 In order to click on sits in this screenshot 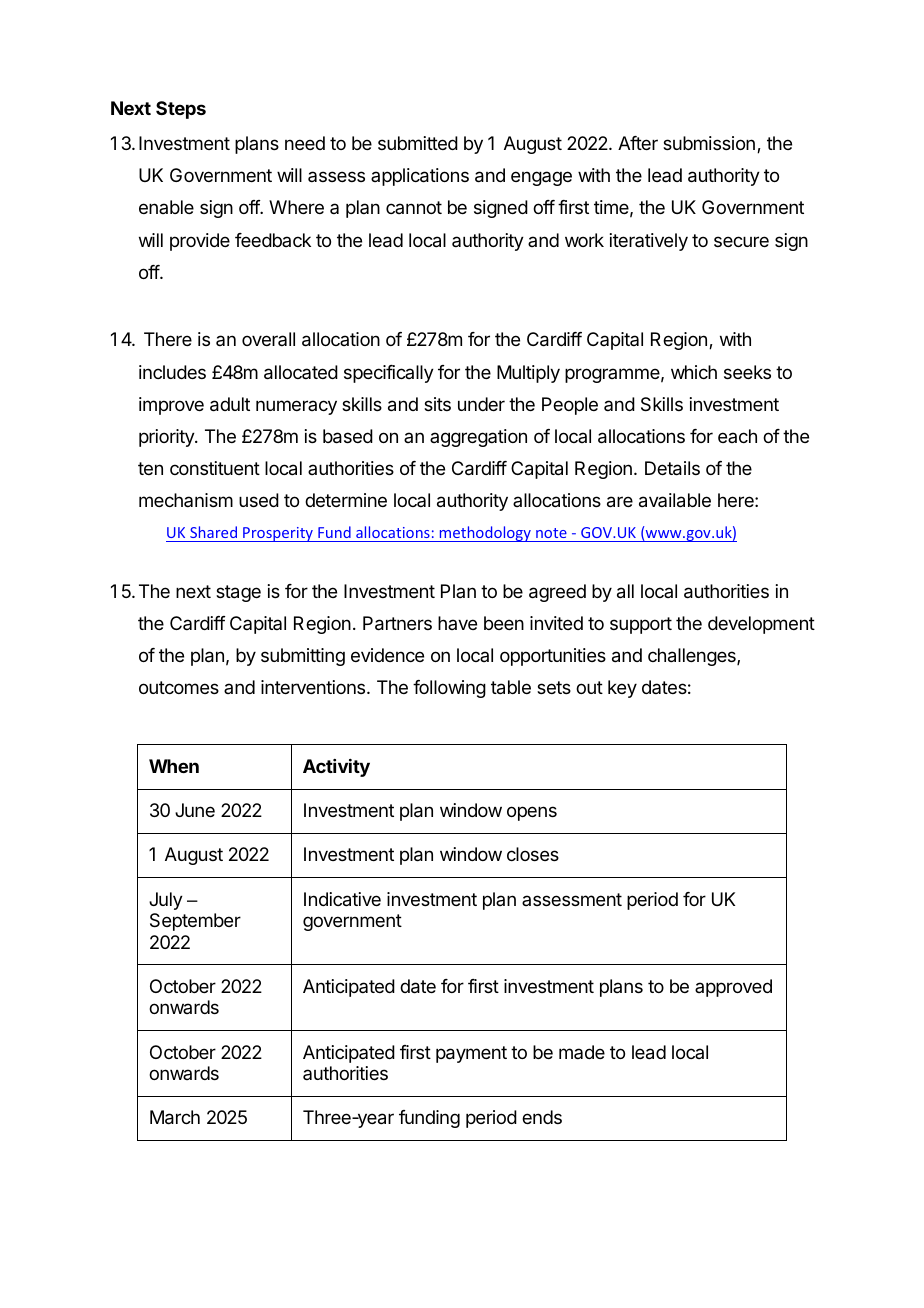, I will do `click(437, 404)`.
